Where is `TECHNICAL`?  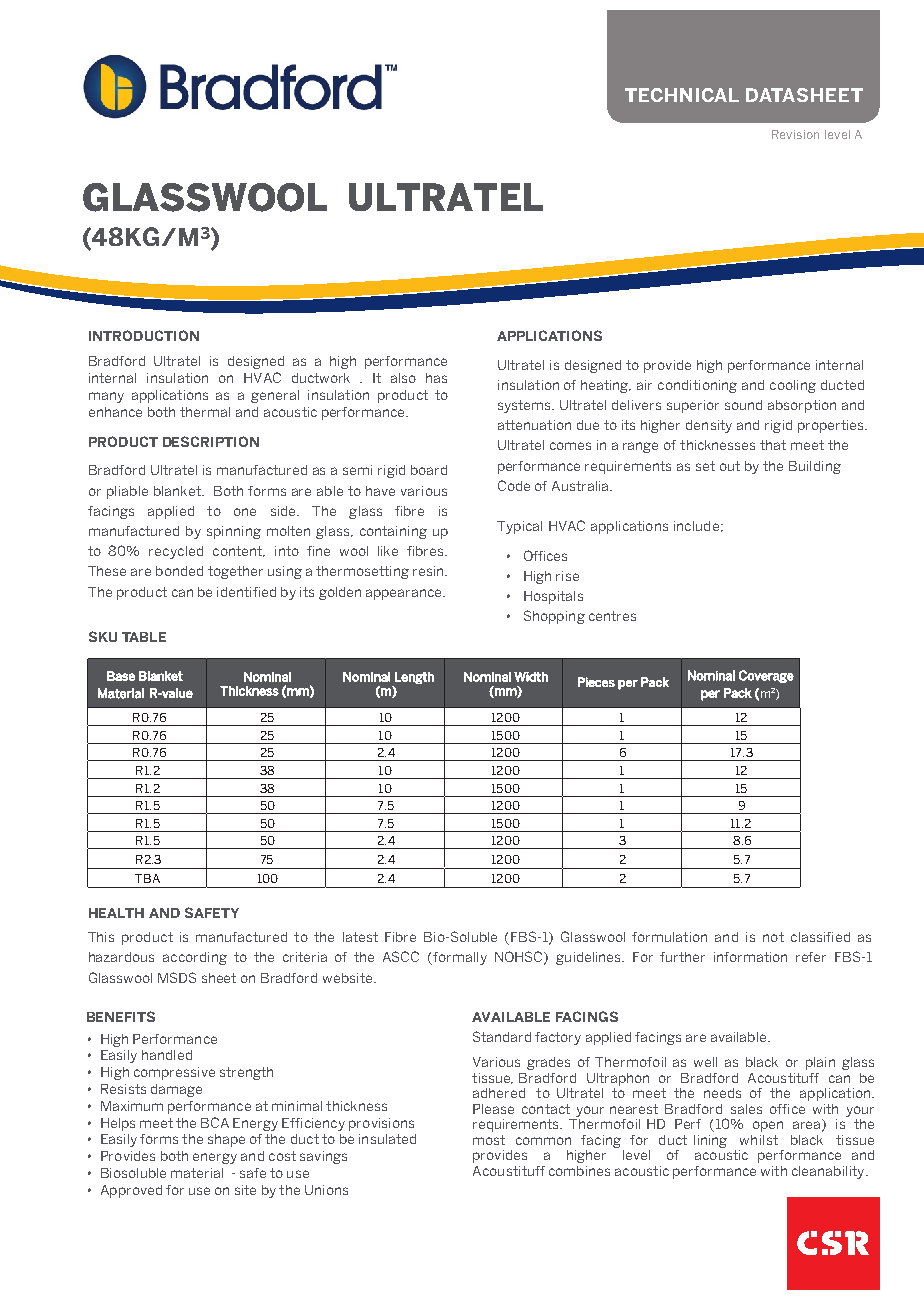 TECHNICAL is located at coordinates (682, 95).
